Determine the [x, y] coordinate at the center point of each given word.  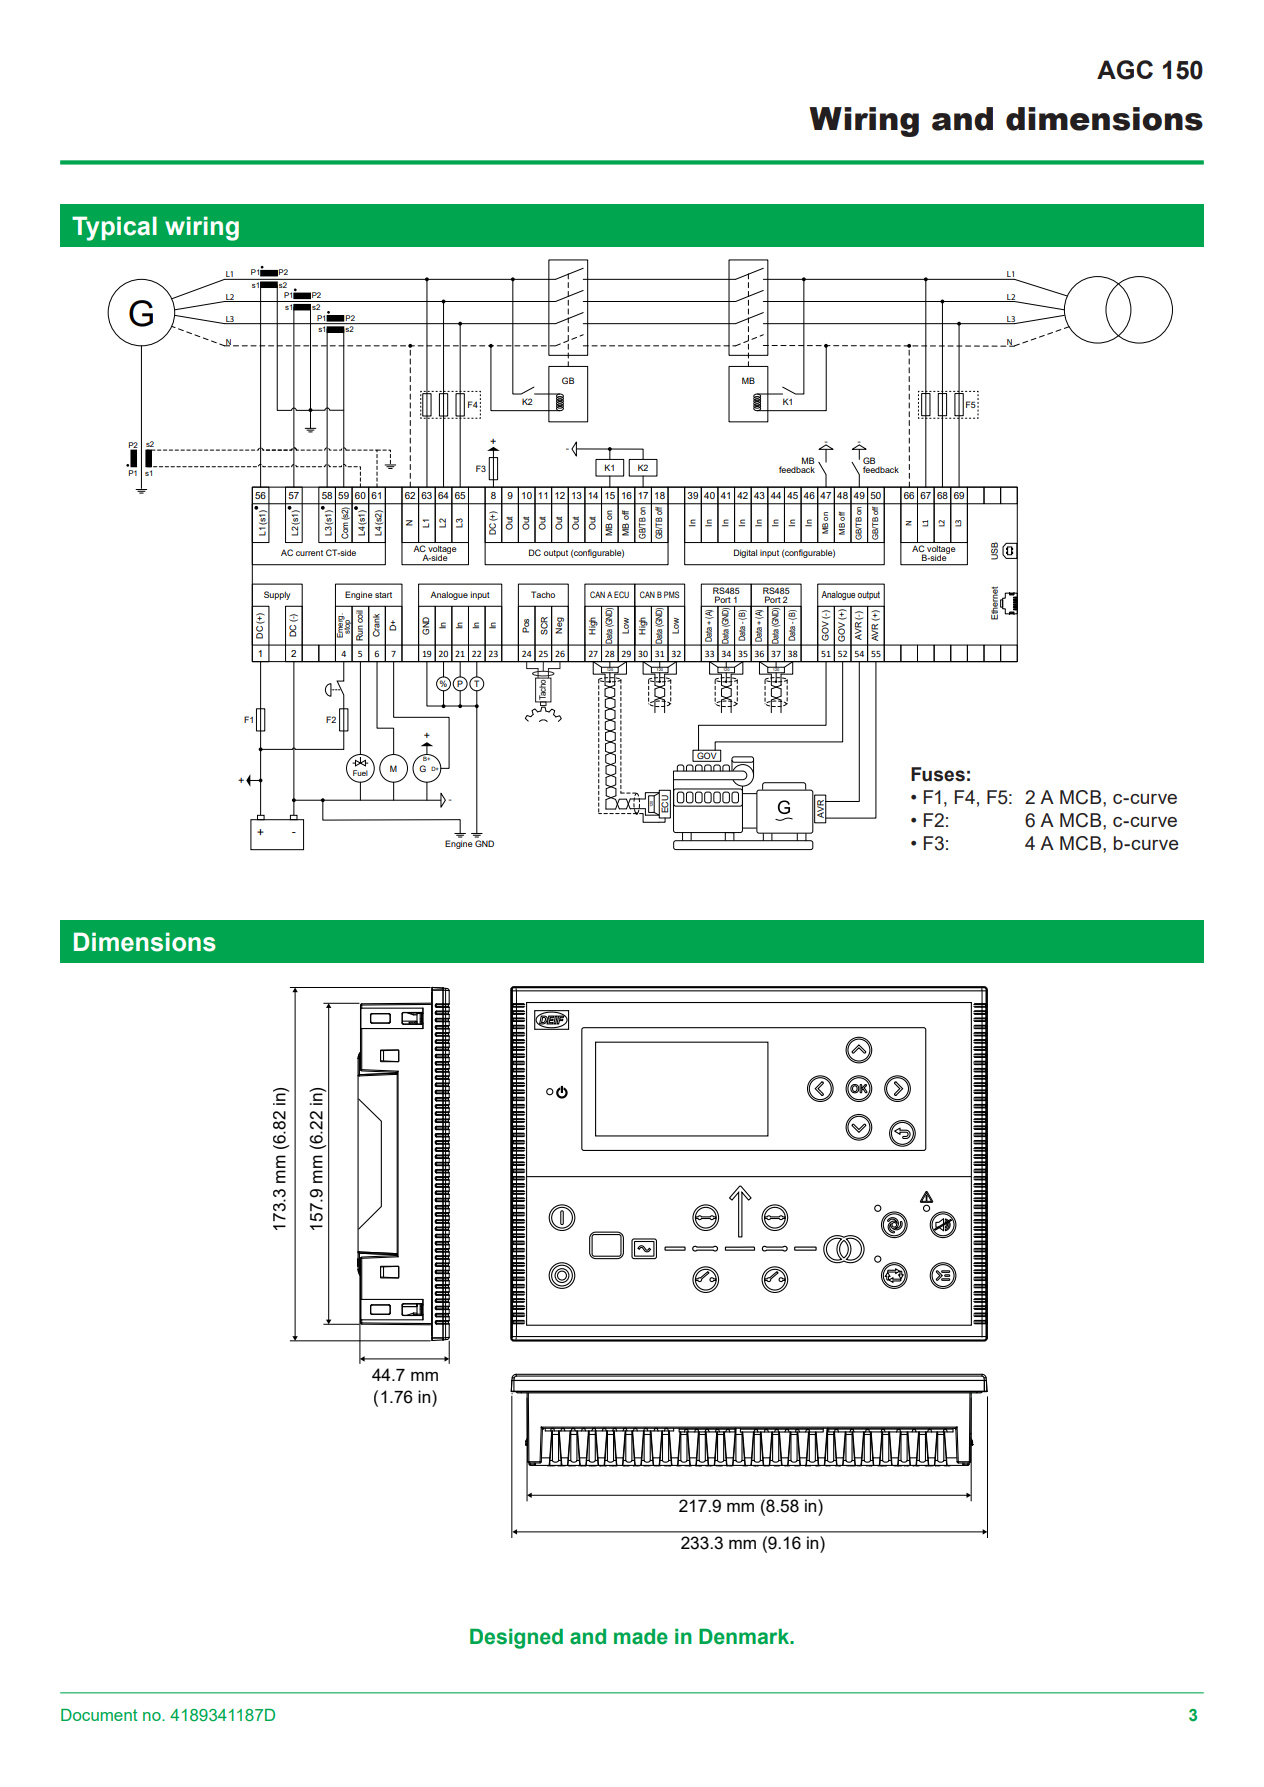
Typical [114, 228]
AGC [1125, 70]
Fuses [938, 774]
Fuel [360, 774]
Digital [745, 553]
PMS [671, 594]
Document [99, 1715]
